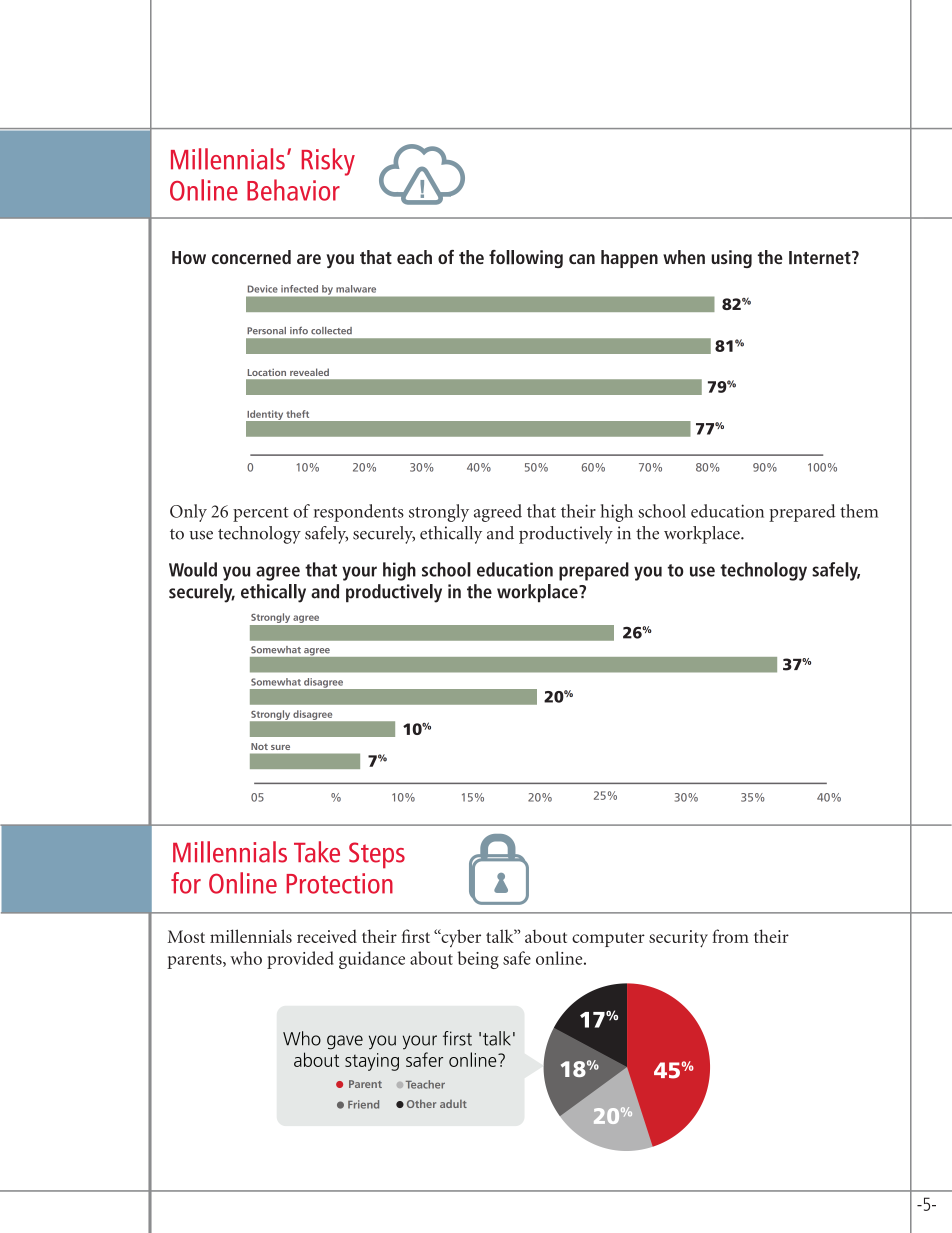  What do you see at coordinates (345, 1042) in the document?
I see `gave` at bounding box center [345, 1042].
